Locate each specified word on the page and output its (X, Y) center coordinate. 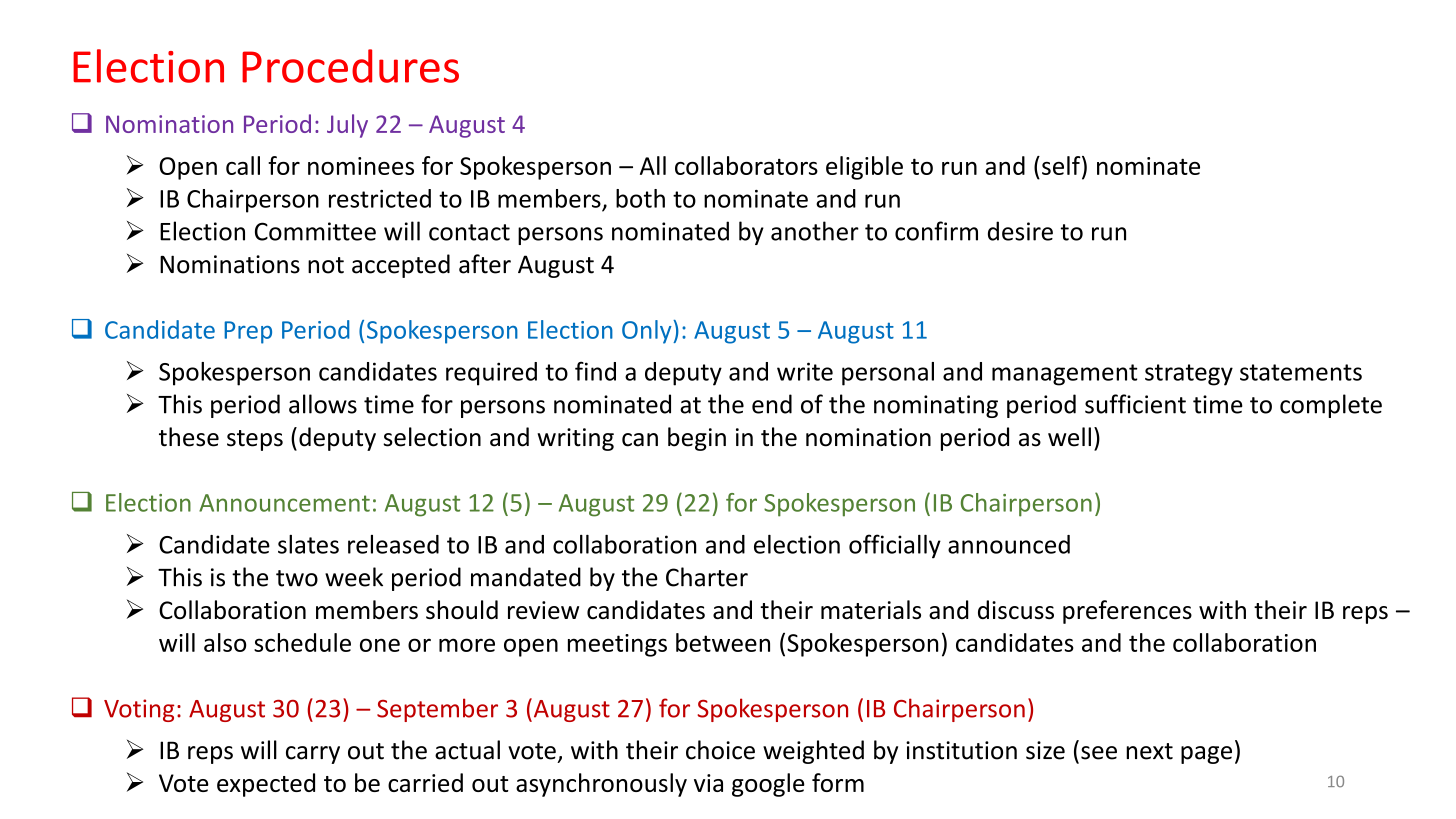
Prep (248, 332)
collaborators (746, 165)
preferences (1127, 612)
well (1069, 437)
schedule (302, 642)
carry (313, 755)
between (723, 642)
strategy (1189, 375)
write (805, 371)
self (1062, 165)
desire (1020, 231)
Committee (315, 231)
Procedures (350, 66)
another (815, 231)
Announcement (284, 503)
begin (697, 439)
